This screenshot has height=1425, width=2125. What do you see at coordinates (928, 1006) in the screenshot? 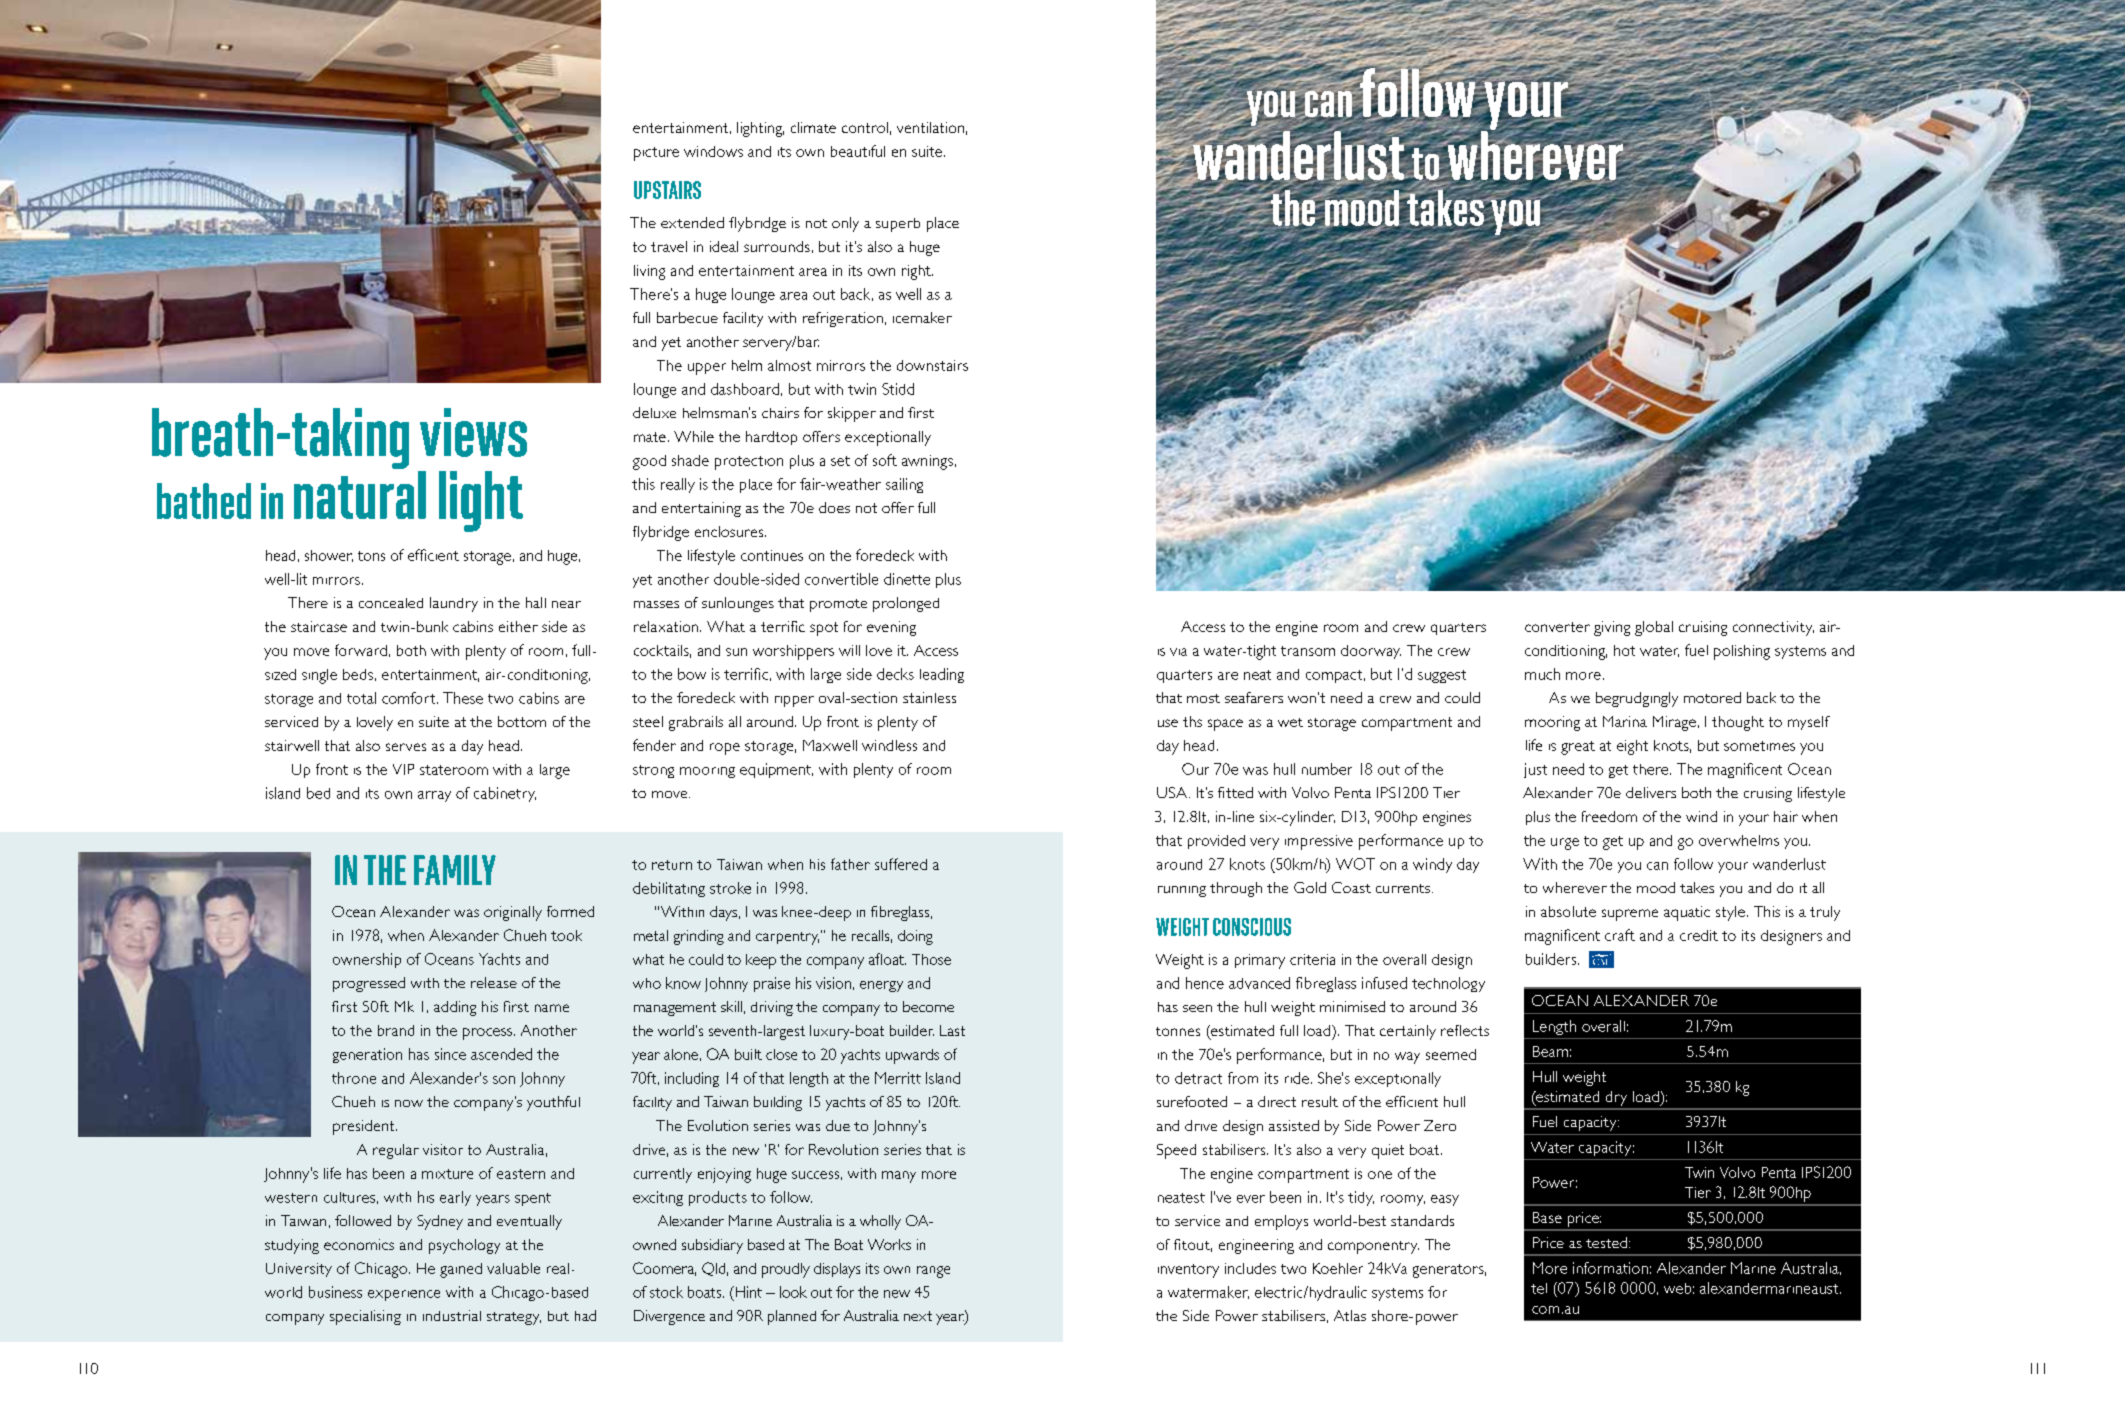
I see `become` at bounding box center [928, 1006].
